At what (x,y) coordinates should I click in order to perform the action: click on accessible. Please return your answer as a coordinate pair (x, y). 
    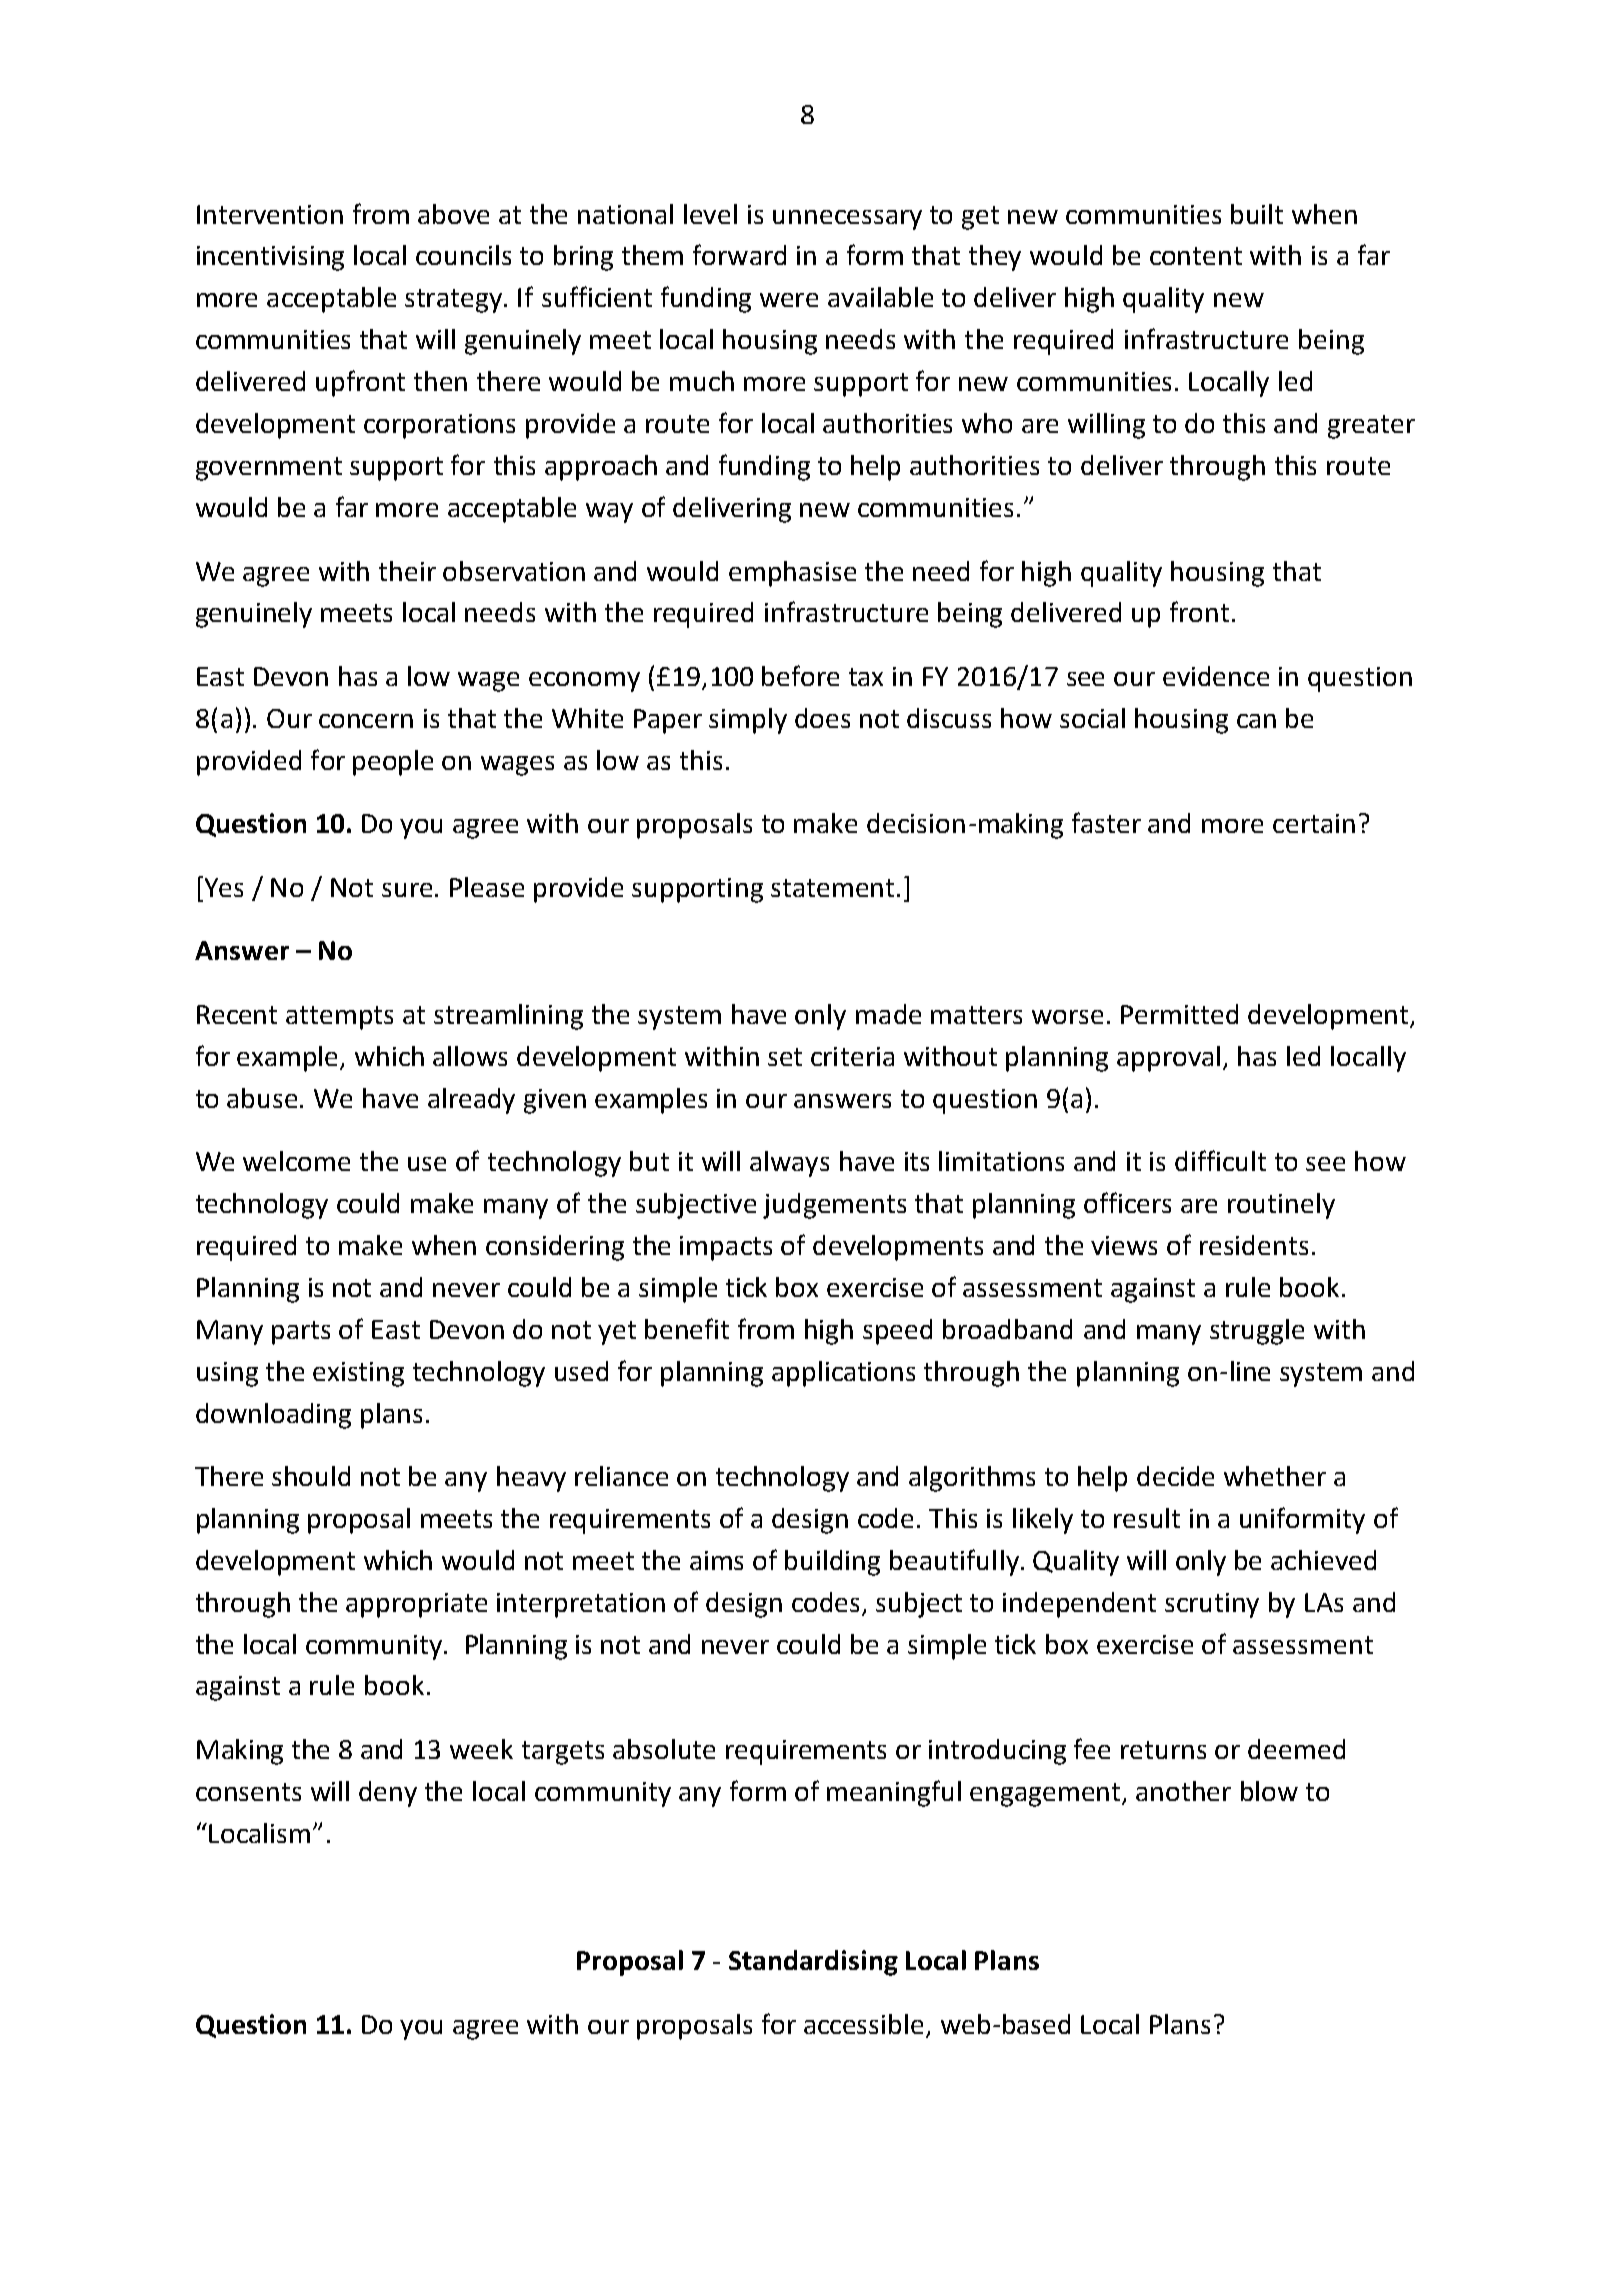
    Looking at the image, I should click on (865, 2025).
